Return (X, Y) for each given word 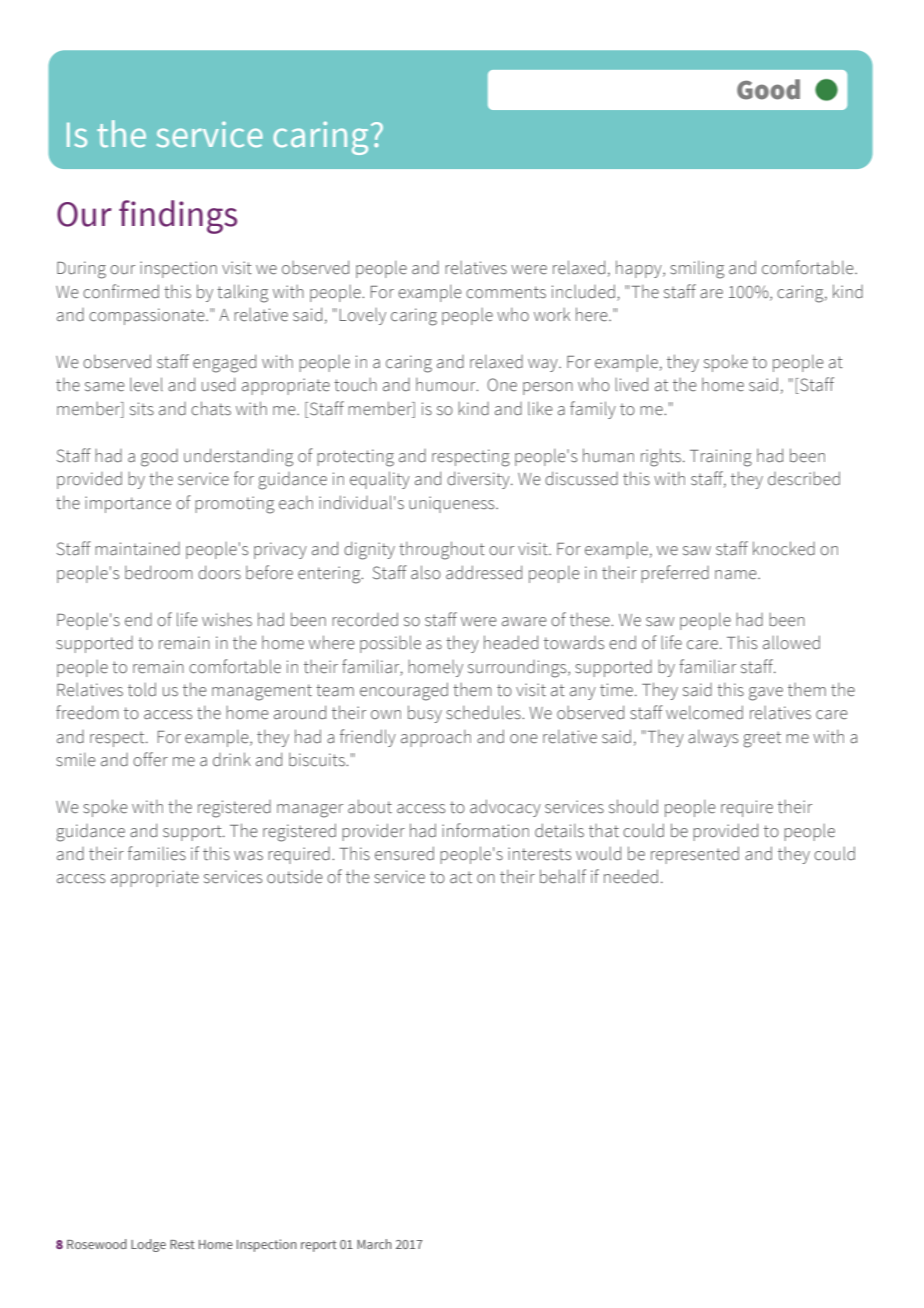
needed (631, 877)
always (713, 738)
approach (436, 738)
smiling (697, 270)
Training (721, 458)
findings (178, 217)
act (461, 877)
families (157, 853)
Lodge (148, 1245)
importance (128, 504)
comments (506, 292)
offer (150, 759)
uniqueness (453, 504)
